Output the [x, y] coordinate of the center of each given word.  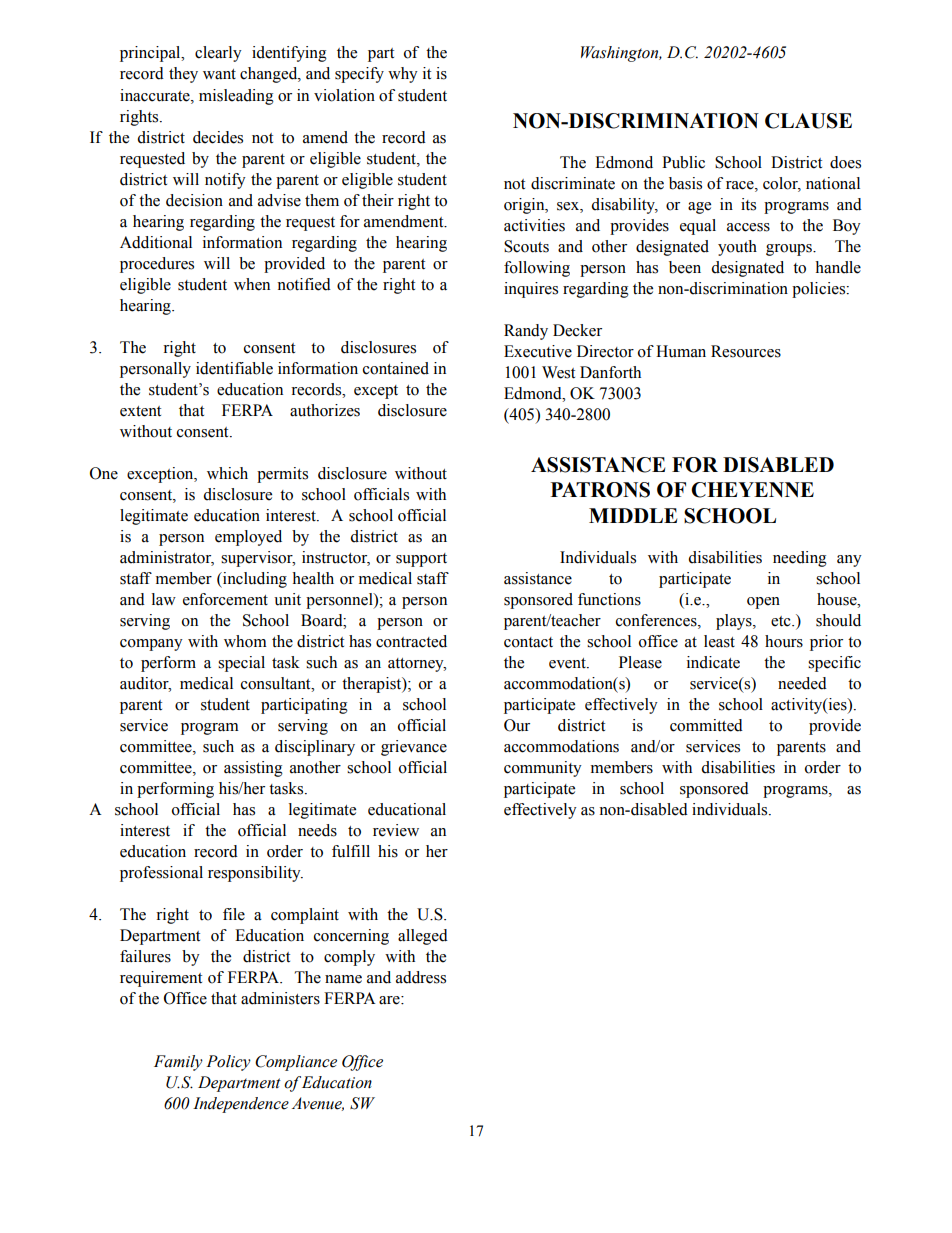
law [164, 599]
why [403, 75]
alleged [423, 937]
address [421, 977]
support [421, 560]
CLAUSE [808, 121]
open [763, 603]
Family [178, 1063]
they [183, 75]
